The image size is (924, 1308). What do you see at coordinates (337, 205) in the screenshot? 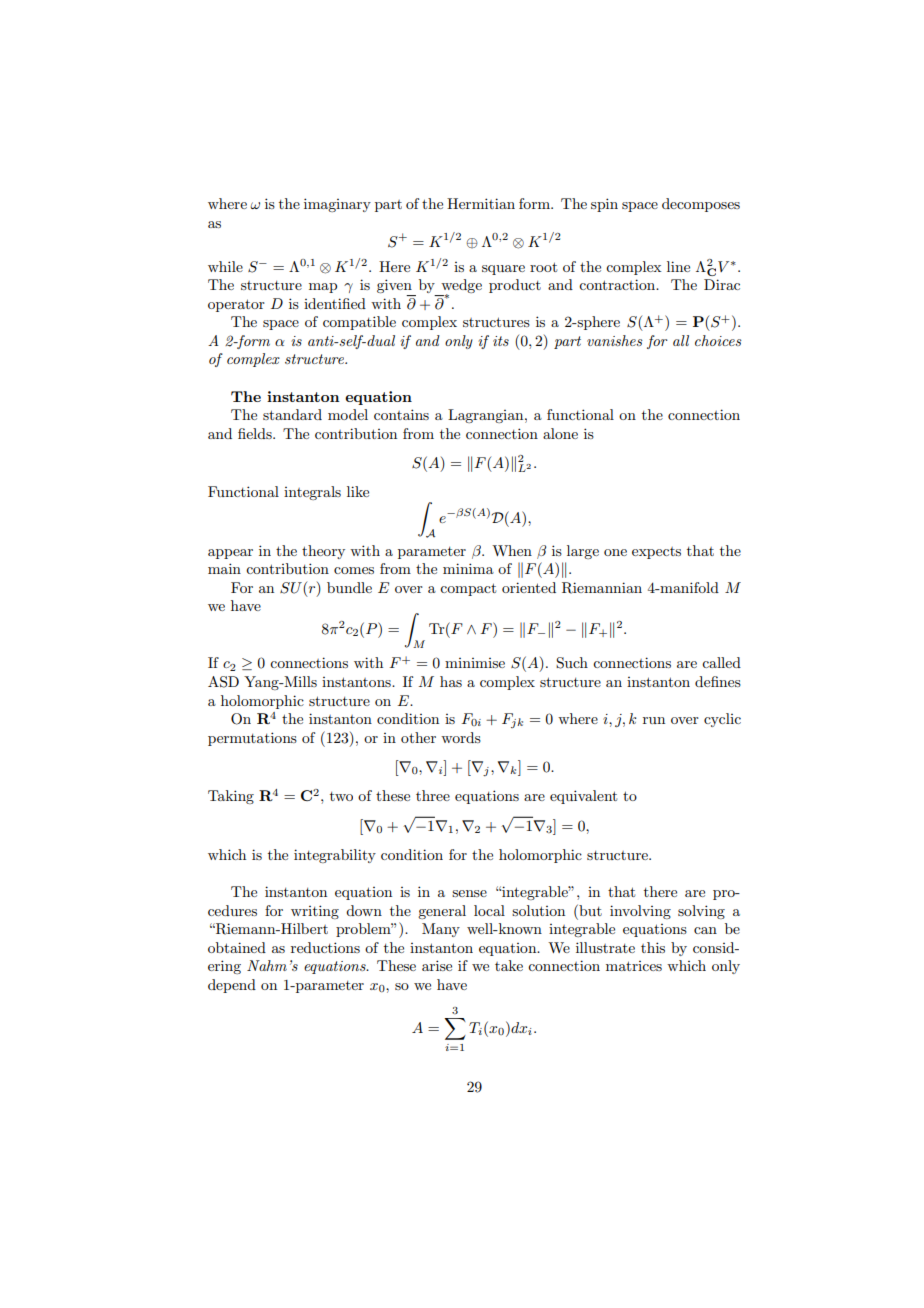
I see `imaginary` at bounding box center [337, 205].
